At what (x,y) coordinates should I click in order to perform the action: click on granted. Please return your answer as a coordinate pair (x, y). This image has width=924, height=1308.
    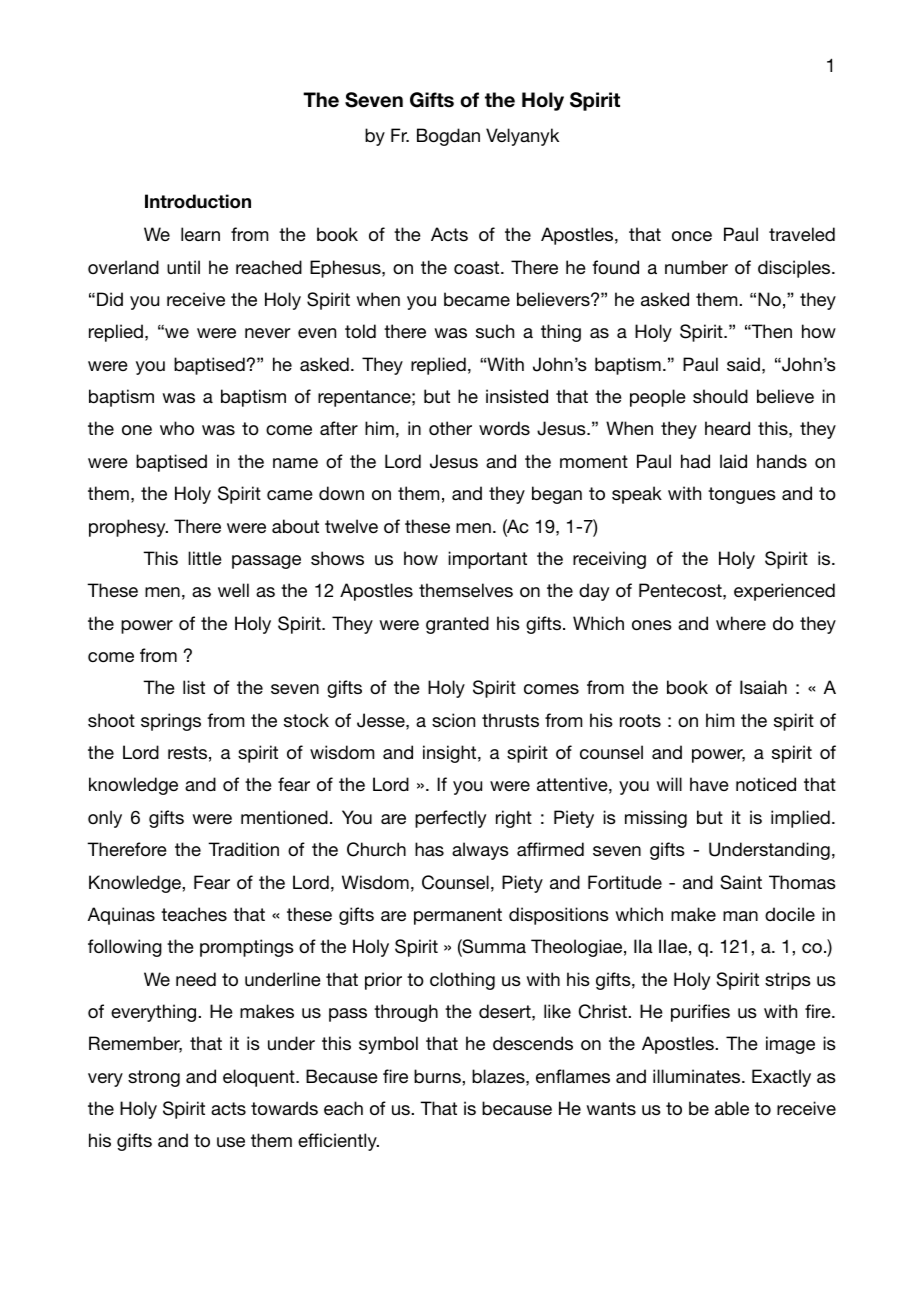
    Looking at the image, I should click on (457, 625).
